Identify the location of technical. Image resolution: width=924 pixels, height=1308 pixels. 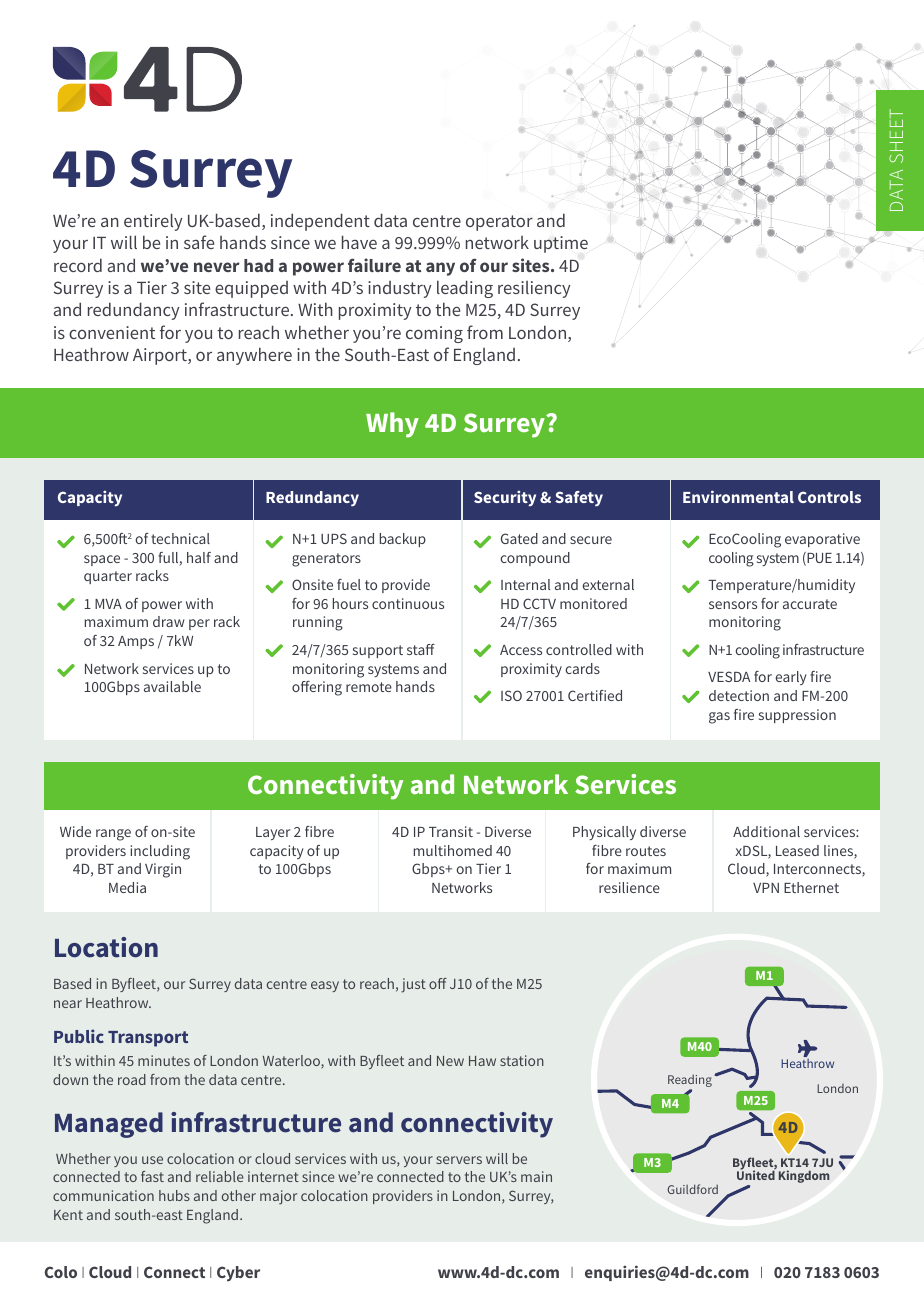
(180, 538).
